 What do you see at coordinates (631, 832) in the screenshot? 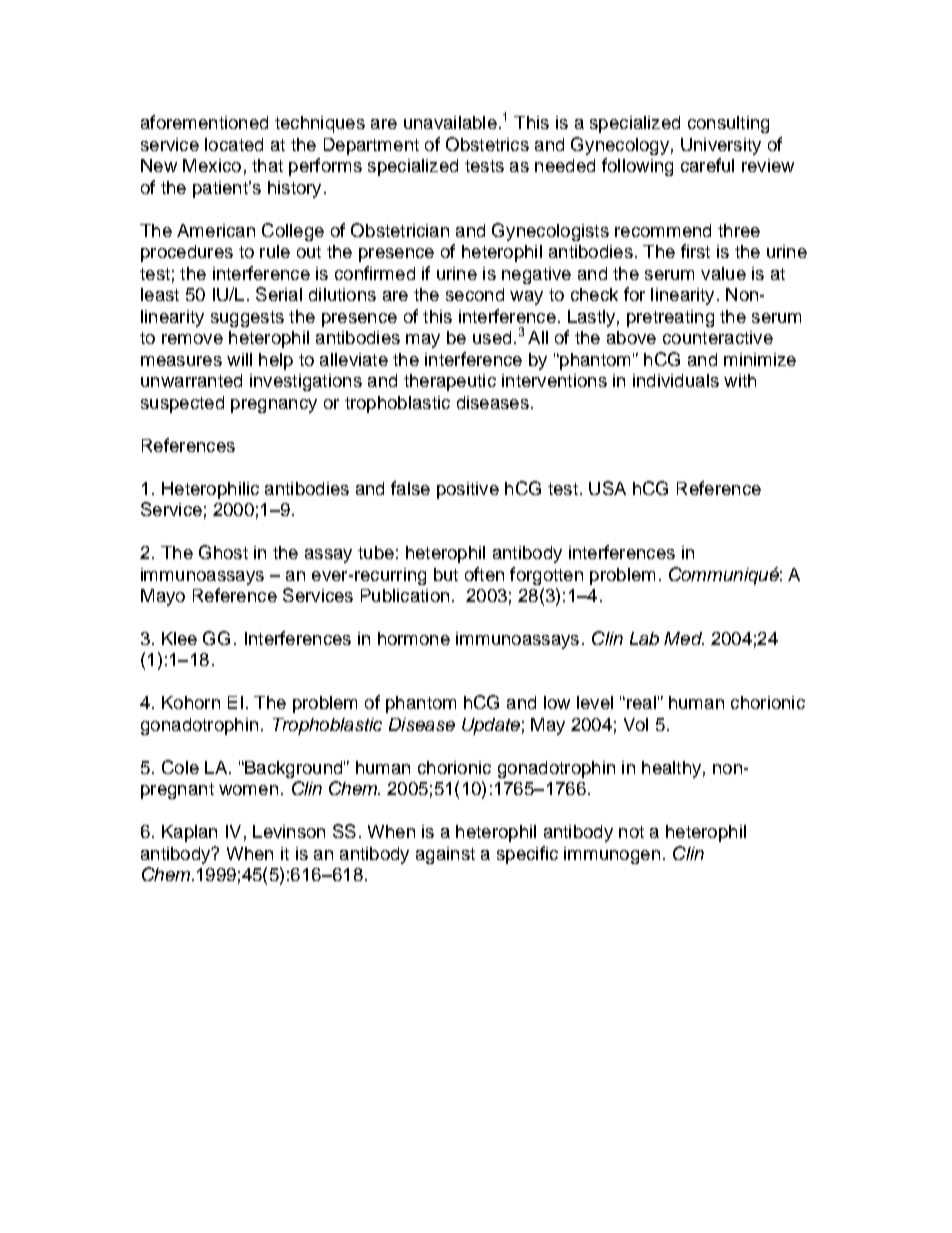
I see `not` at bounding box center [631, 832].
